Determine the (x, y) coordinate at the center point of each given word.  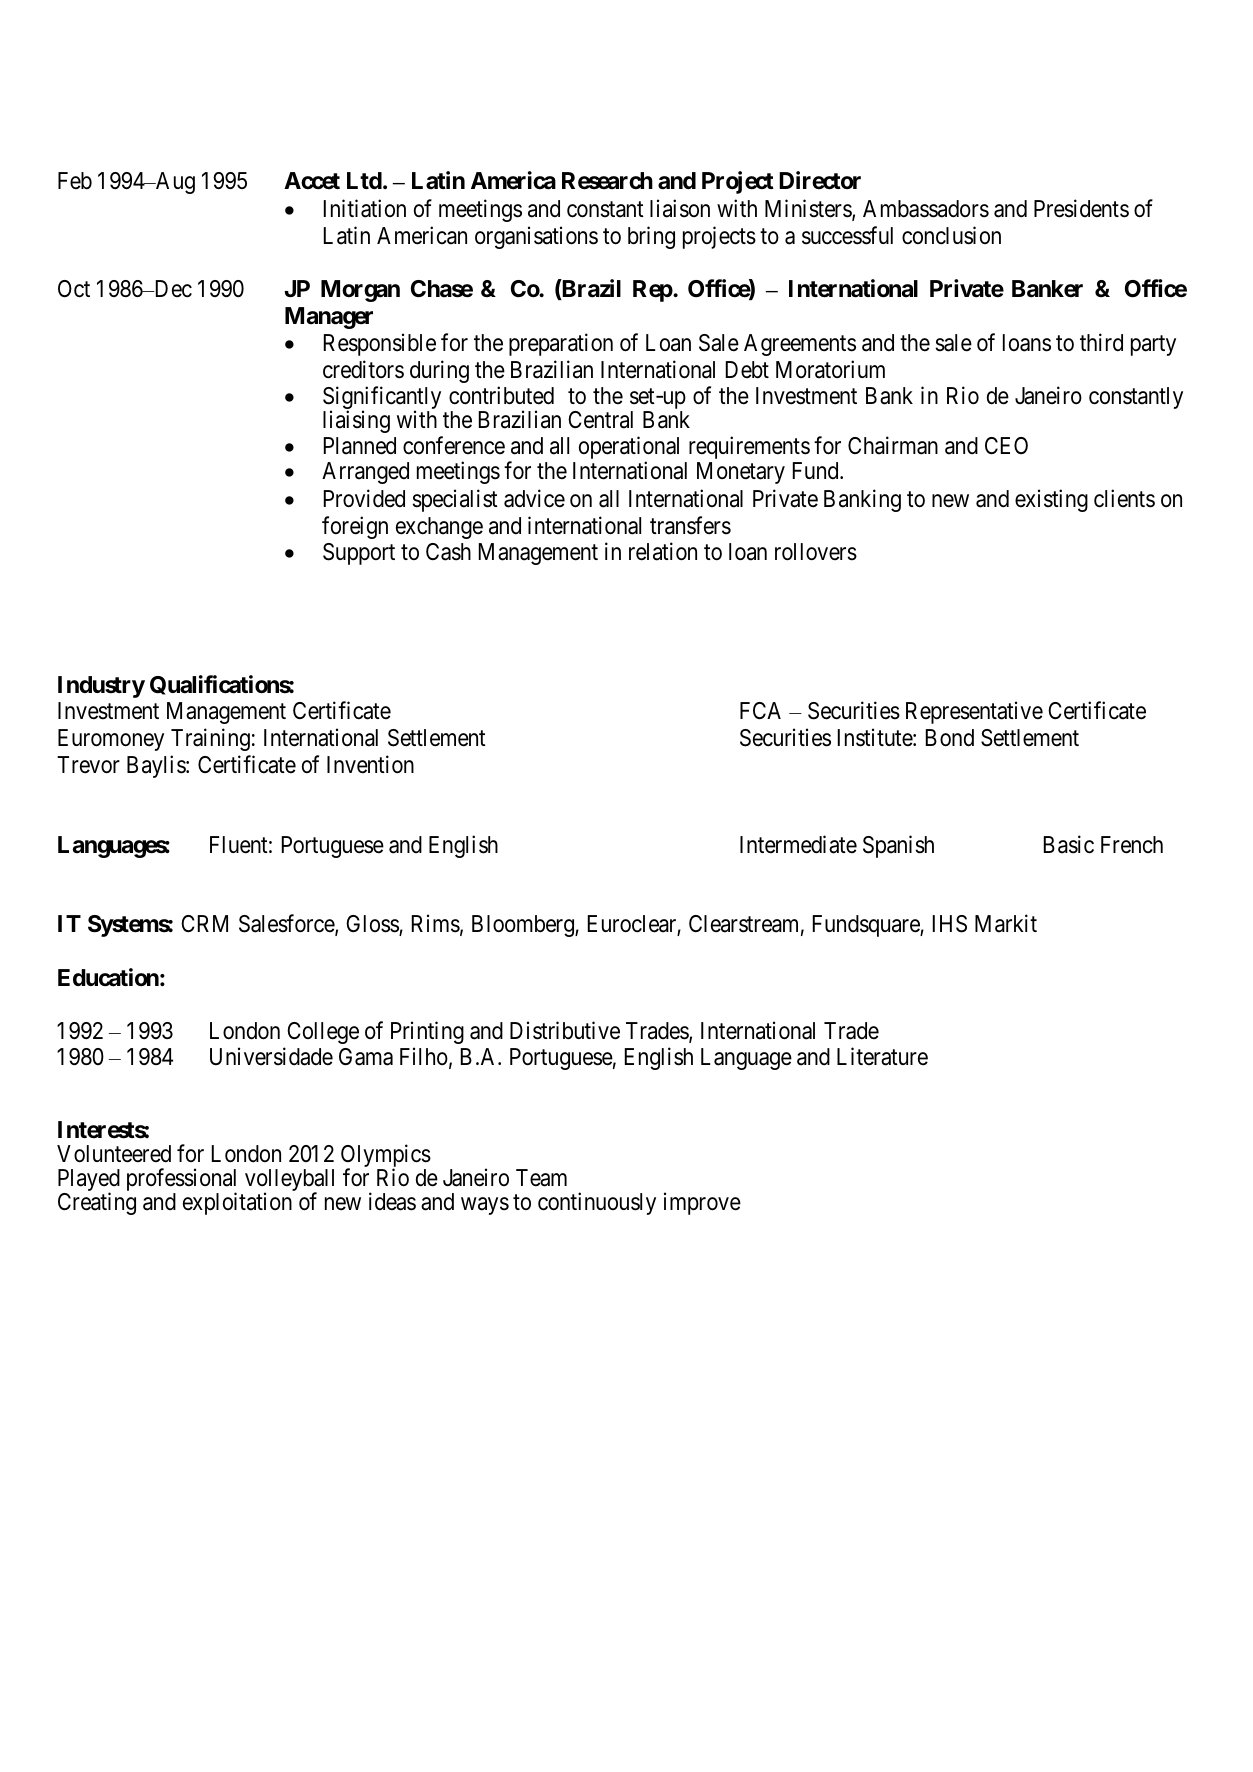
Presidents (1081, 208)
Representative (974, 713)
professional (182, 1181)
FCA (760, 710)
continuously (597, 1203)
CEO (1006, 445)
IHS (950, 924)
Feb (75, 181)
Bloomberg (524, 926)
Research (607, 181)
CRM (204, 923)
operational (629, 449)
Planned (360, 446)
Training (210, 739)
